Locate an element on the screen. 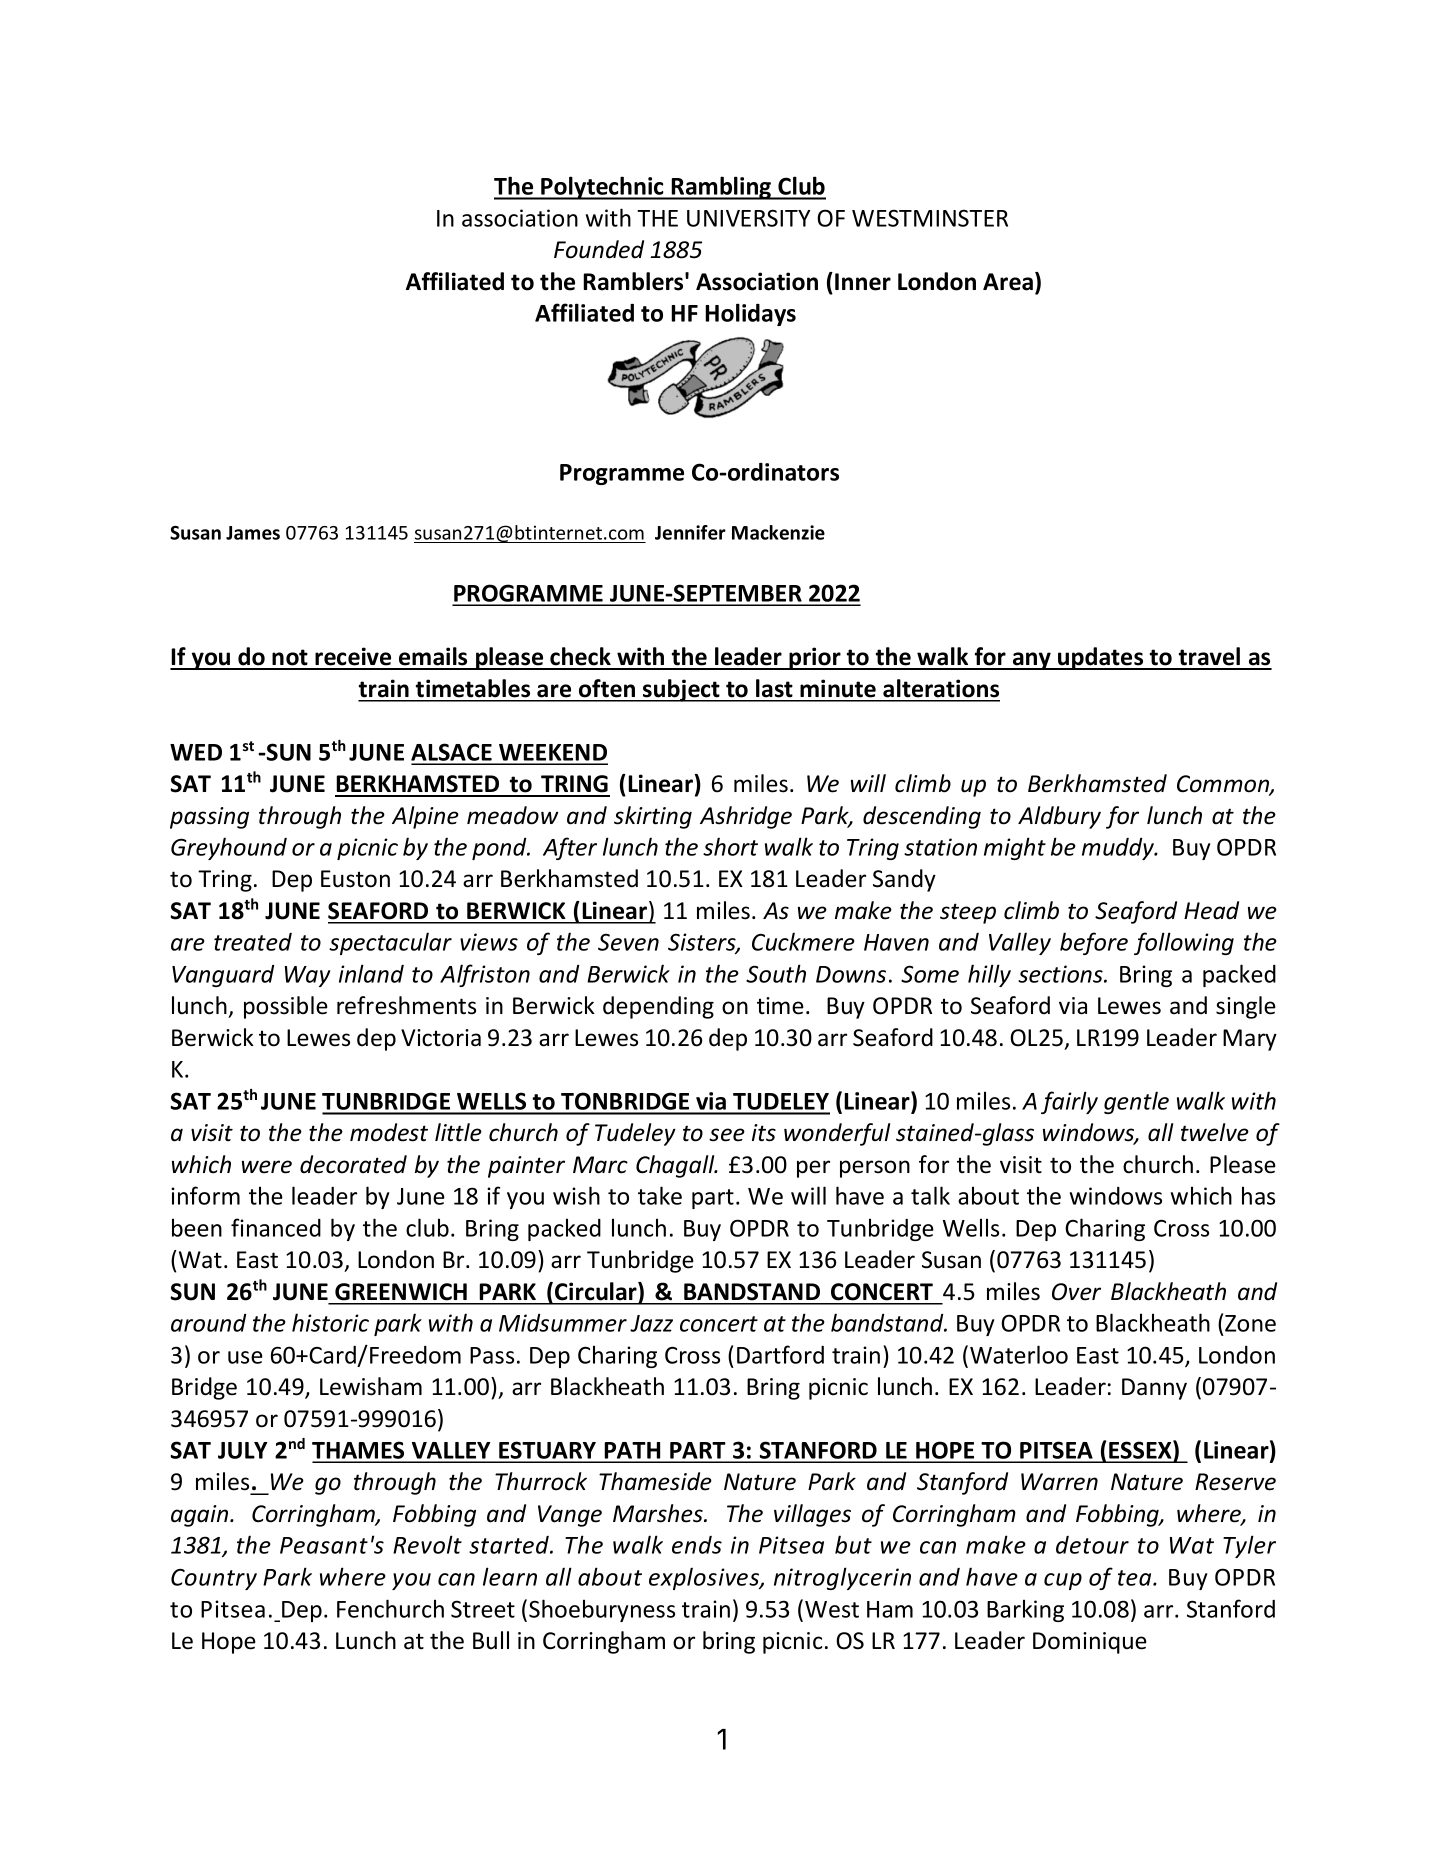 The height and width of the screenshot is (1872, 1447). see is located at coordinates (727, 1135).
